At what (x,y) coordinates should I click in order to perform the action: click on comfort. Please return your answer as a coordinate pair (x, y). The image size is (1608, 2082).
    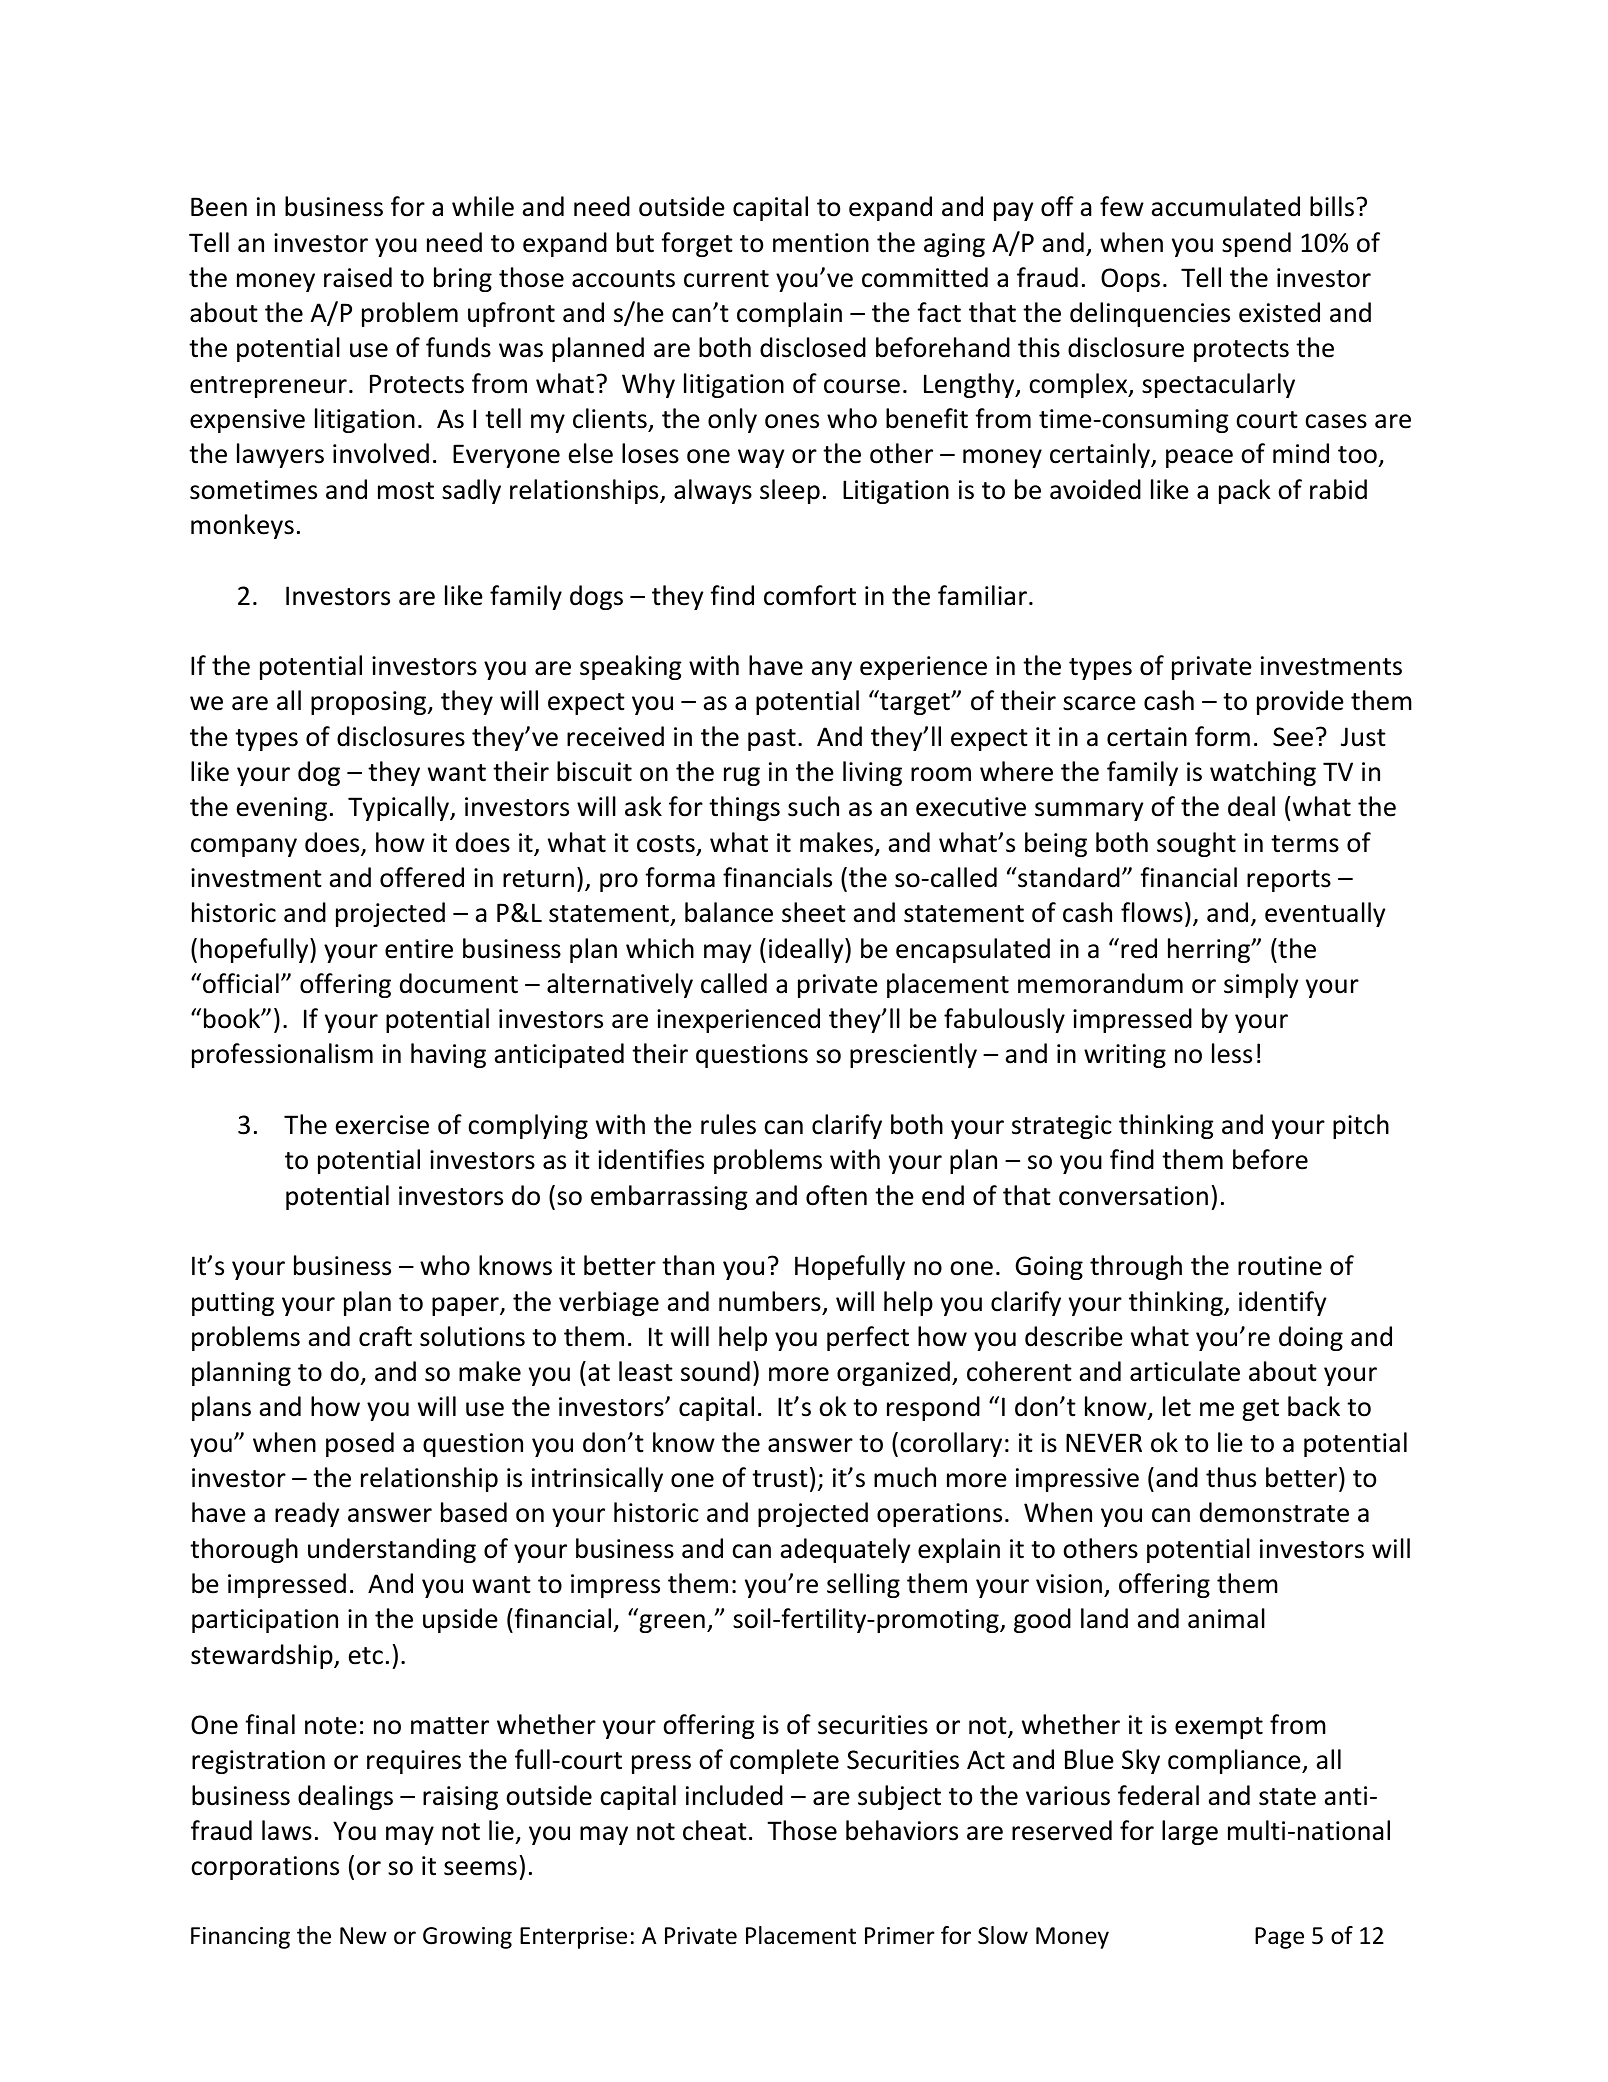
    Looking at the image, I should click on (810, 595).
